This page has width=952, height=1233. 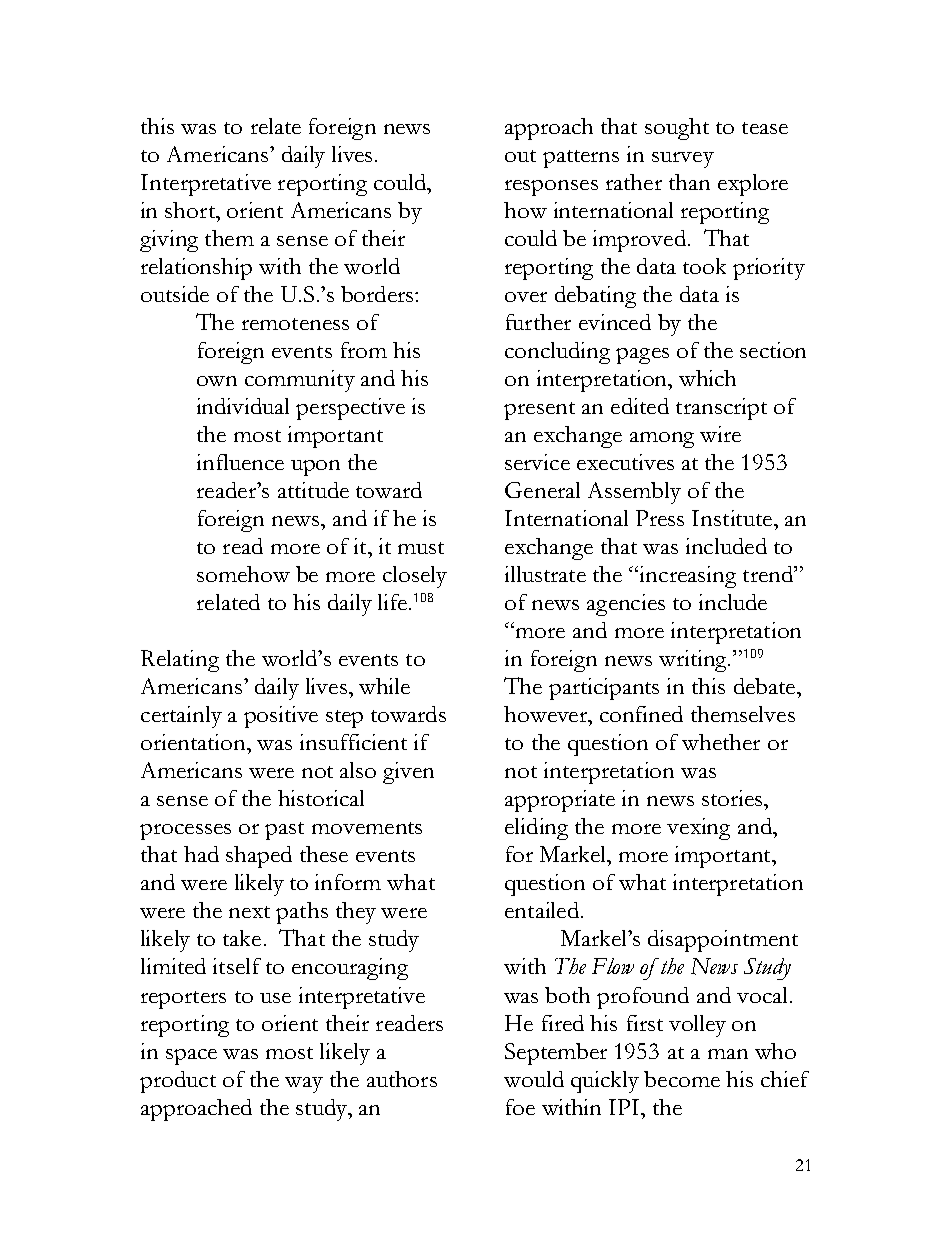 What do you see at coordinates (415, 577) in the page?
I see `closely` at bounding box center [415, 577].
